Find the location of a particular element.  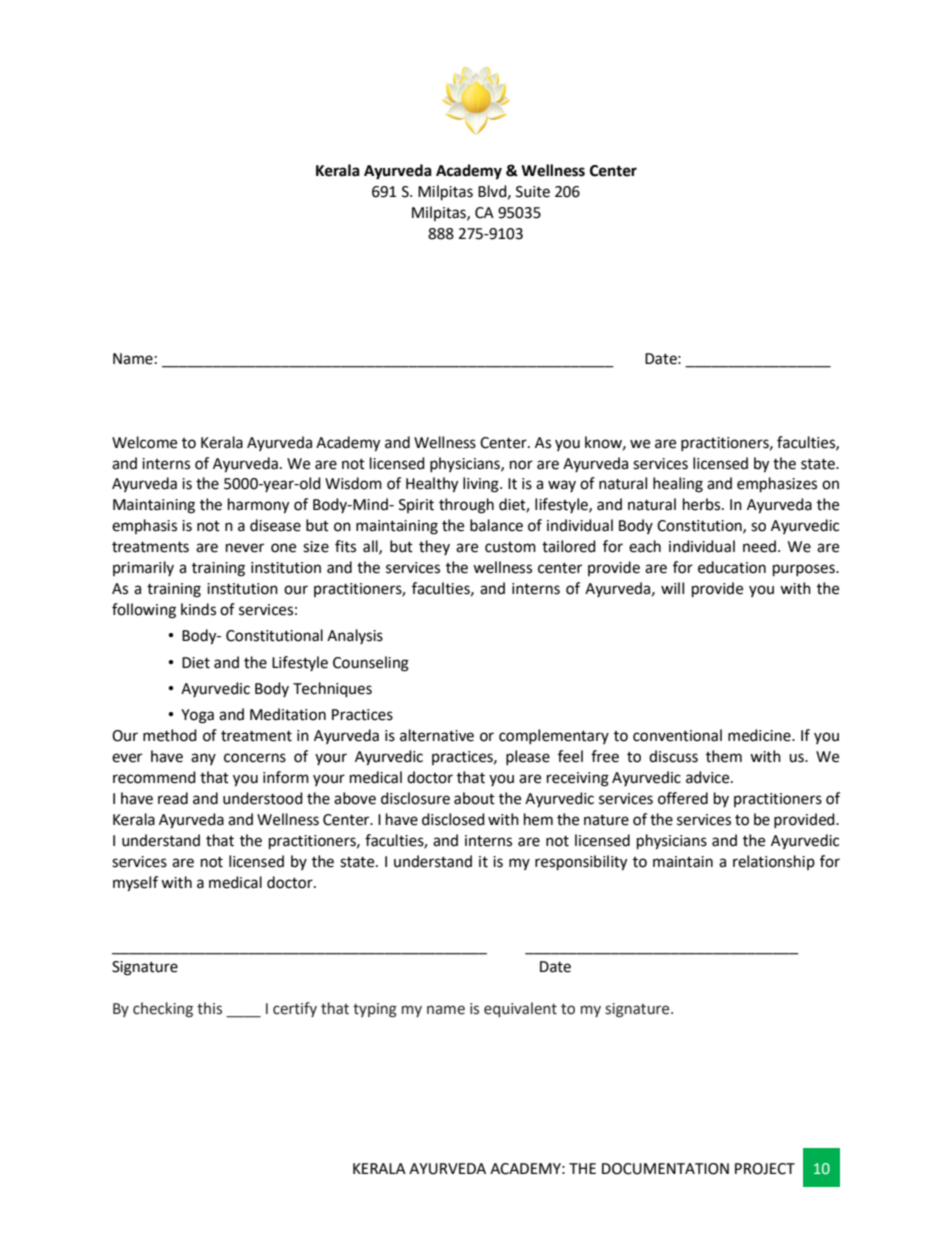

equivalent is located at coordinates (520, 1009).
